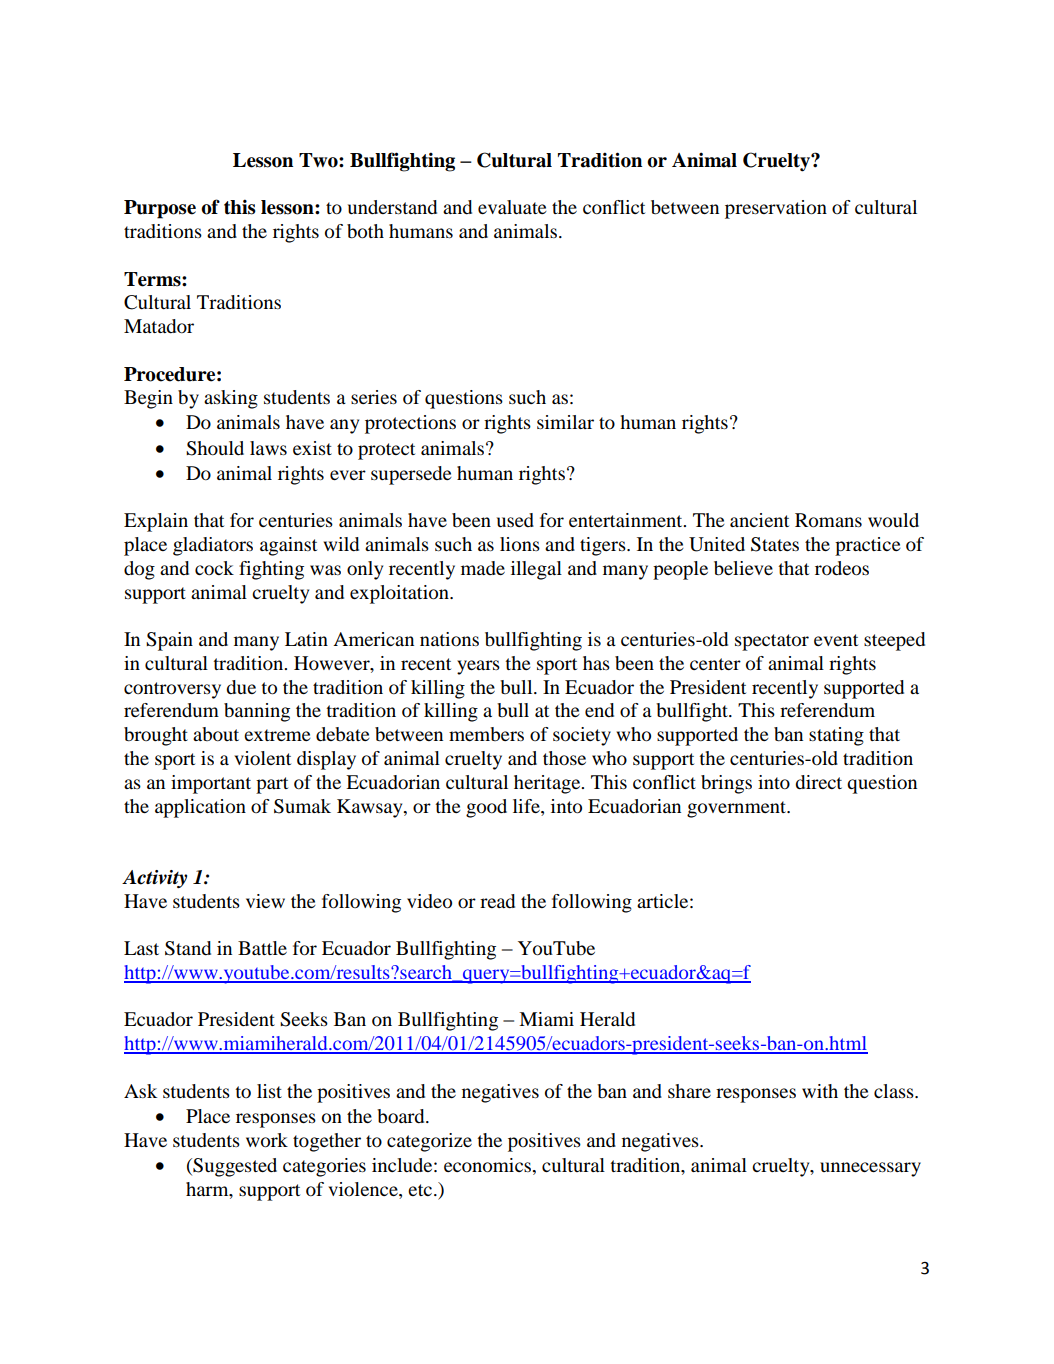  I want to click on Purpose, so click(160, 209).
